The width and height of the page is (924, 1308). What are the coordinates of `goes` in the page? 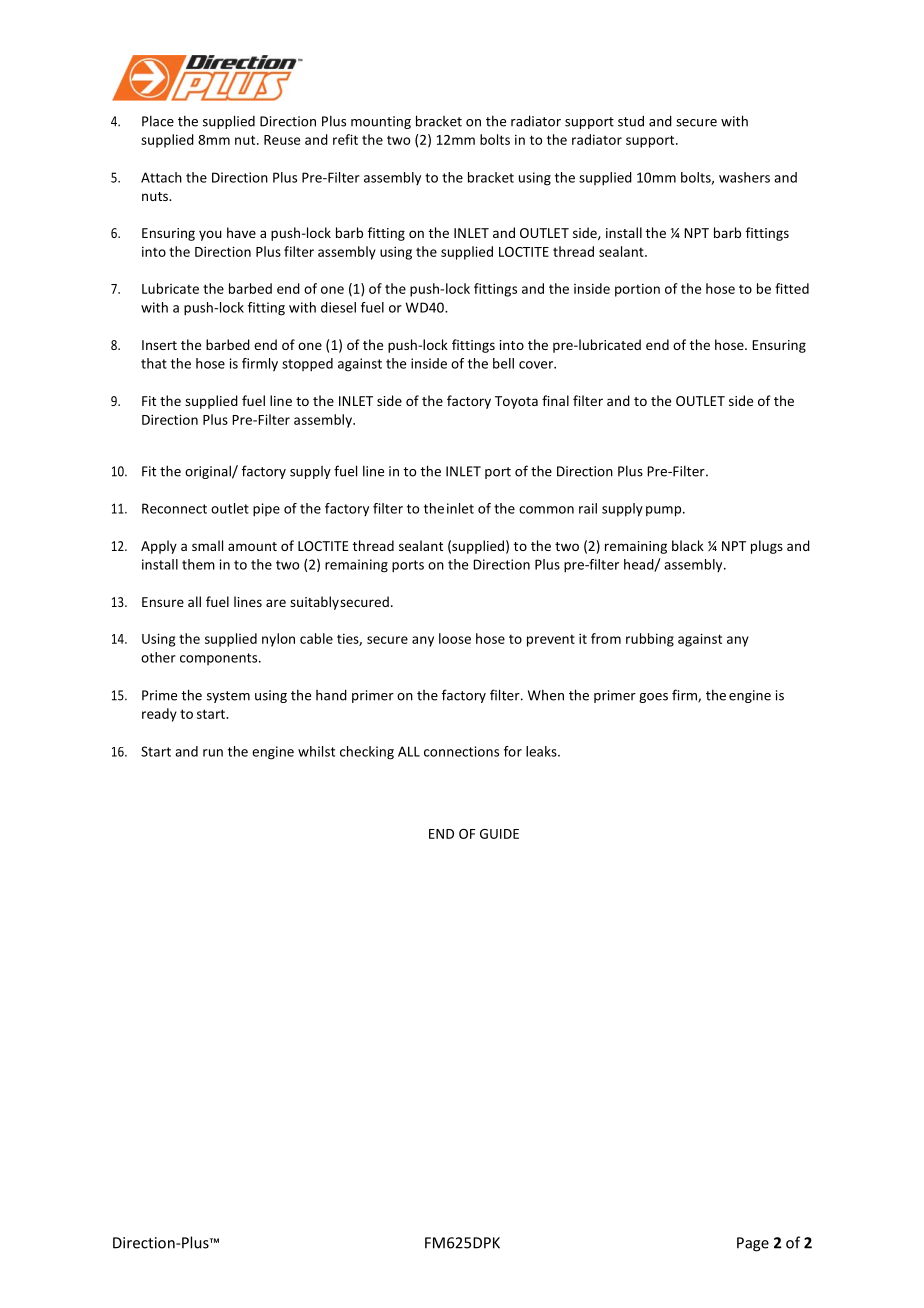 It's located at (653, 698).
